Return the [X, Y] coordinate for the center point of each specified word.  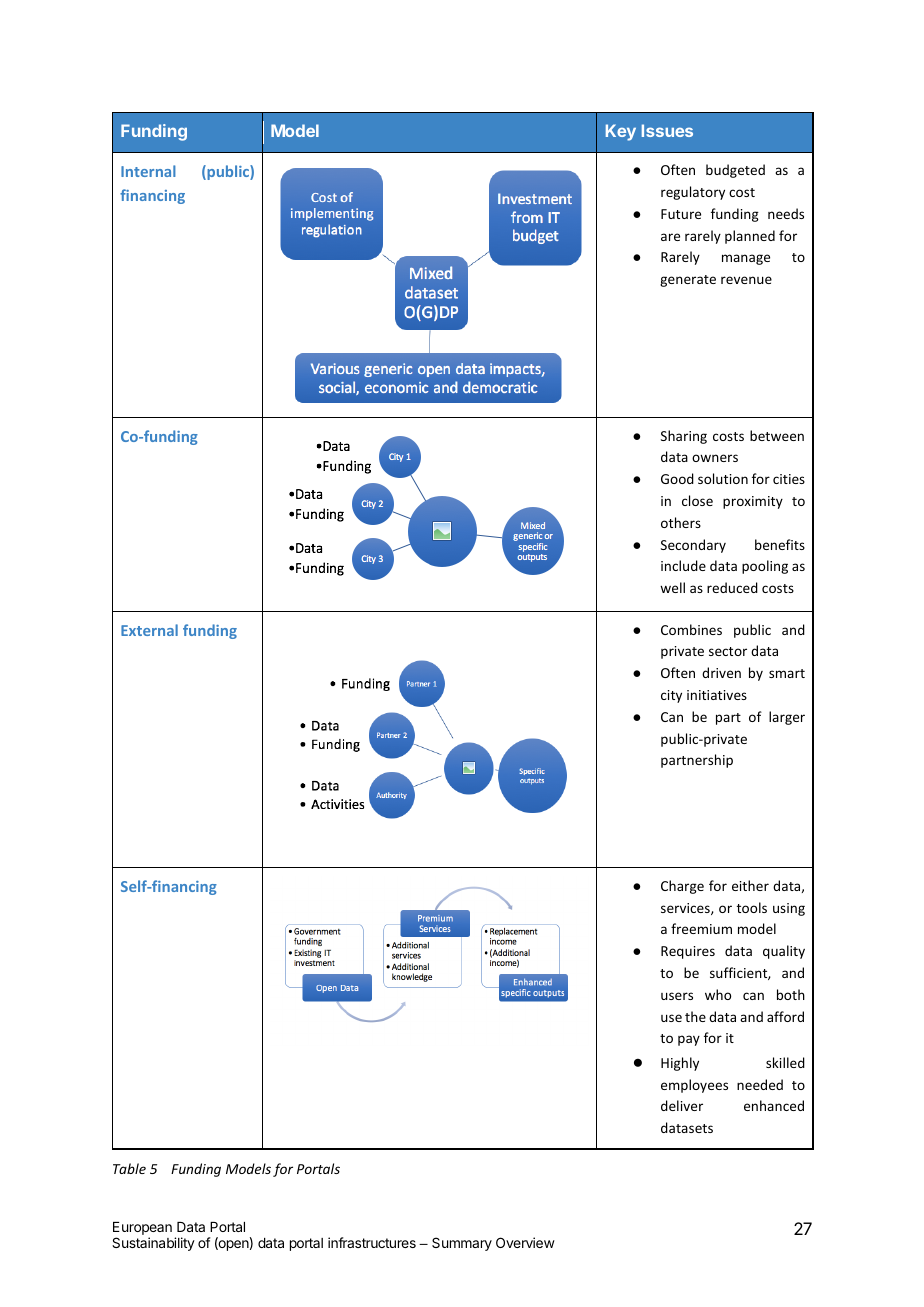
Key [621, 132]
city [671, 696]
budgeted [735, 171]
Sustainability [153, 1244]
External [149, 630]
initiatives [717, 695]
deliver [682, 1105]
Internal [148, 171]
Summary [462, 1244]
